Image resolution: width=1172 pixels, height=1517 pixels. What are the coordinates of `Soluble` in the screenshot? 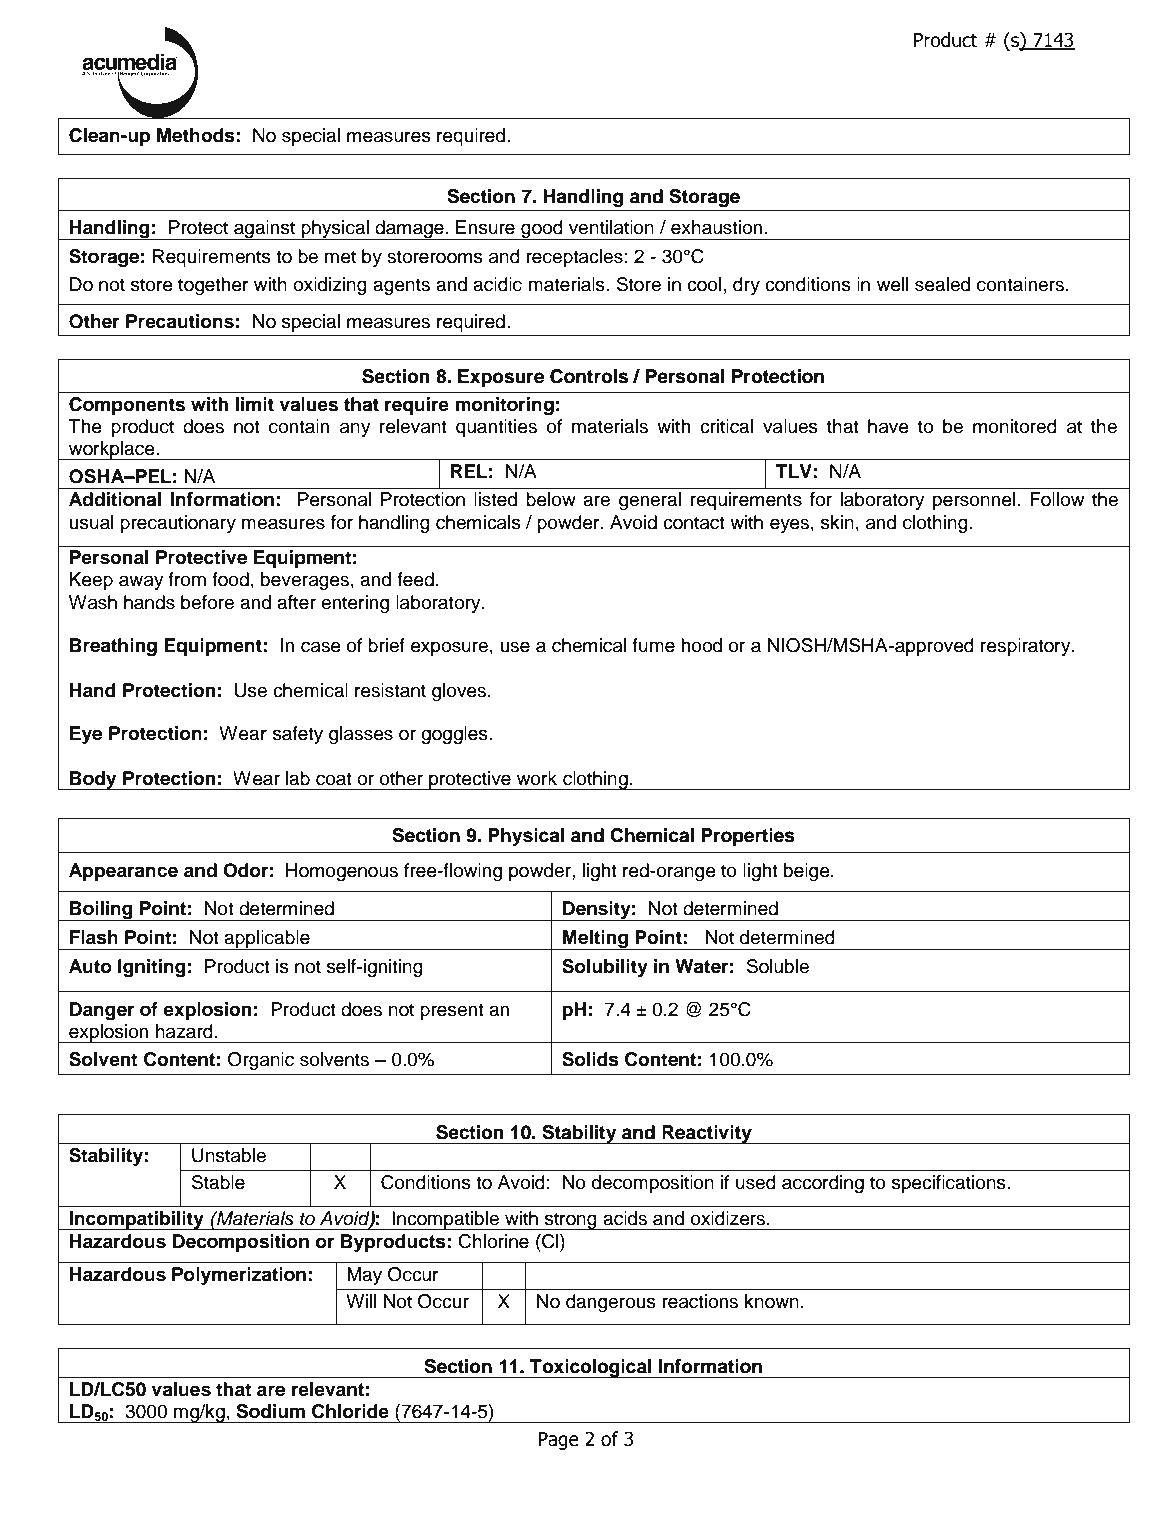 It's located at (778, 966).
